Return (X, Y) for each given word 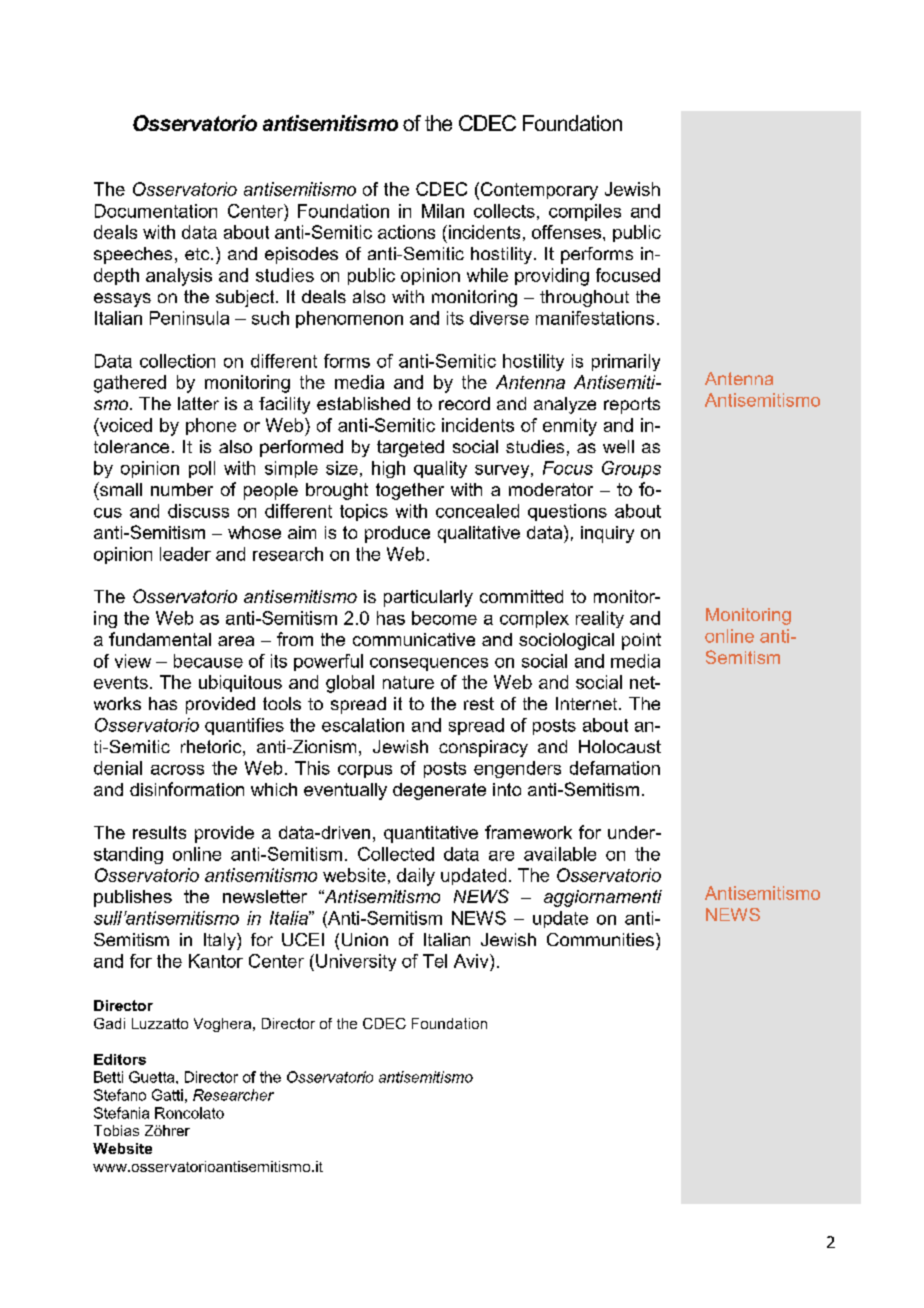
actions (406, 232)
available (560, 854)
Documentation (156, 211)
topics (364, 512)
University (356, 962)
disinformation (187, 789)
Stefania (121, 1113)
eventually (345, 791)
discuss (198, 511)
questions (567, 512)
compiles (585, 212)
